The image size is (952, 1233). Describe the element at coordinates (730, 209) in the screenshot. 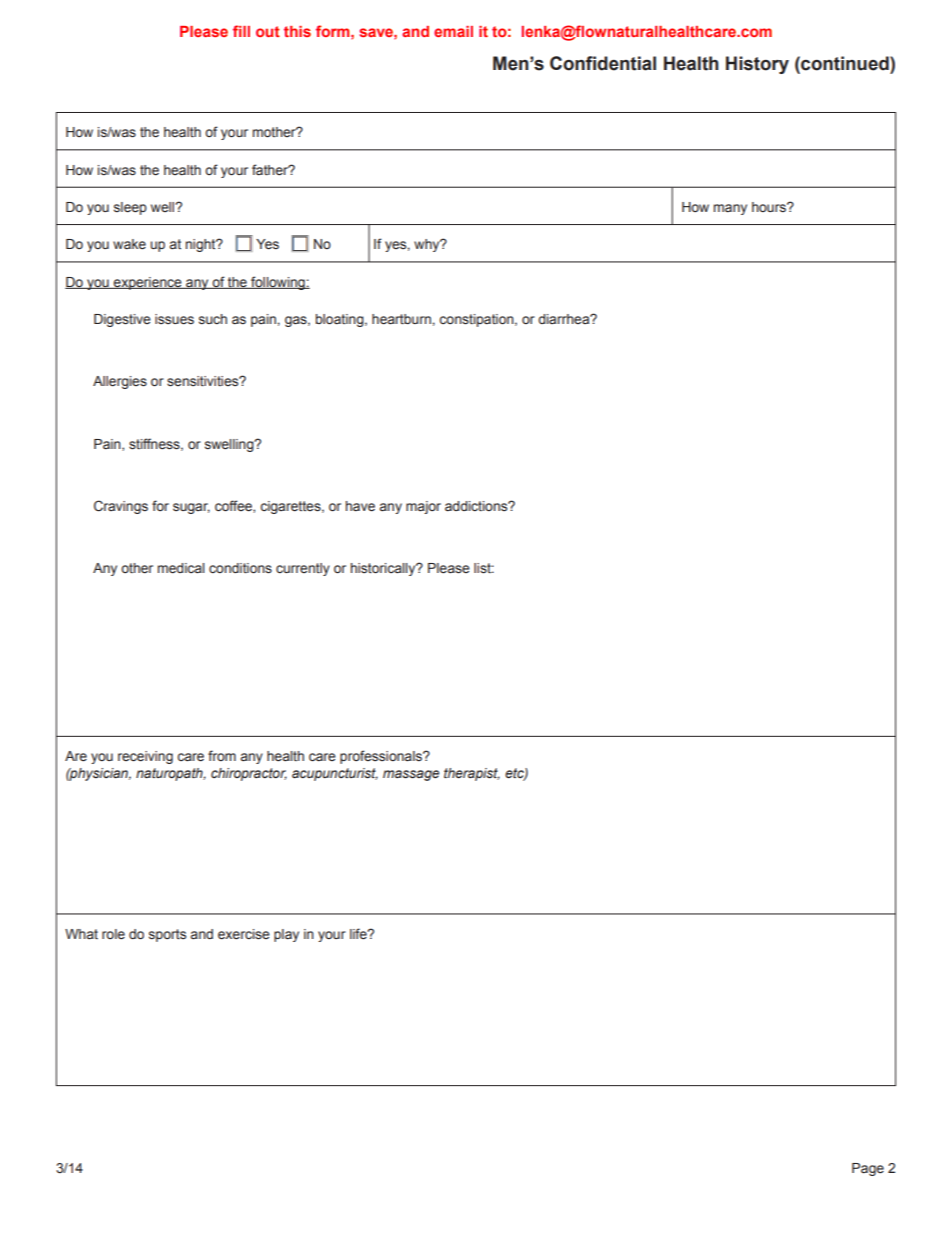

I see `many` at that location.
